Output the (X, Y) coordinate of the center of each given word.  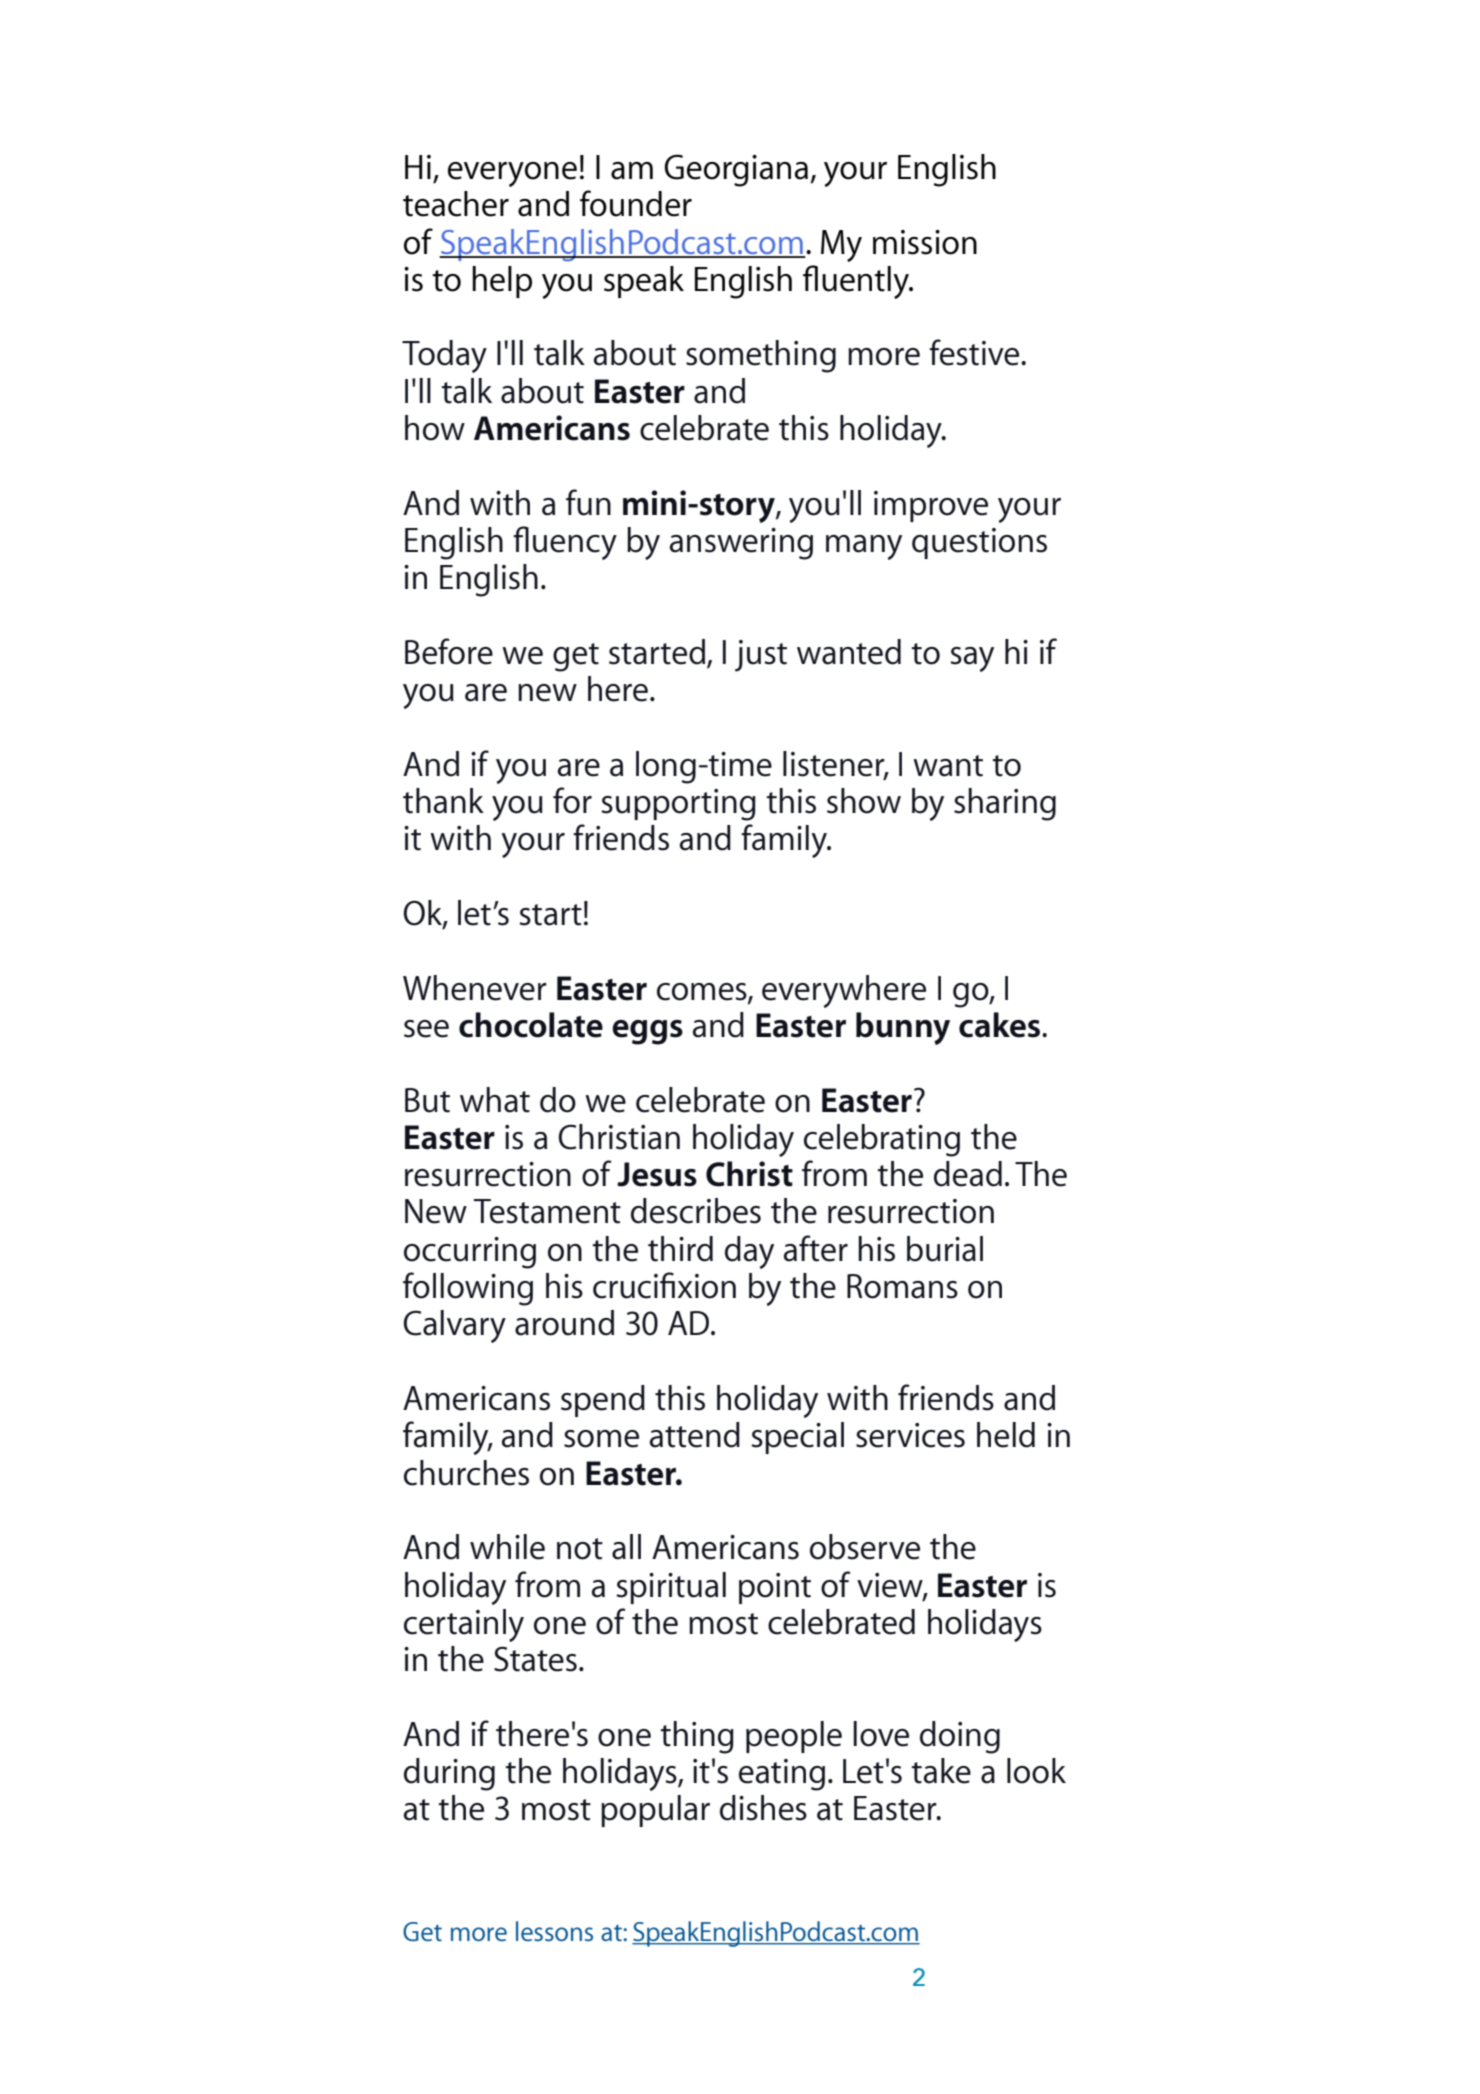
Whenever (475, 988)
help (502, 282)
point (775, 1588)
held (1006, 1435)
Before (449, 651)
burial (945, 1249)
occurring (470, 1253)
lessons (554, 1931)
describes (696, 1211)
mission (925, 242)
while (507, 1547)
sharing (1005, 804)
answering (741, 544)
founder (636, 203)
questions (979, 543)
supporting (678, 805)
